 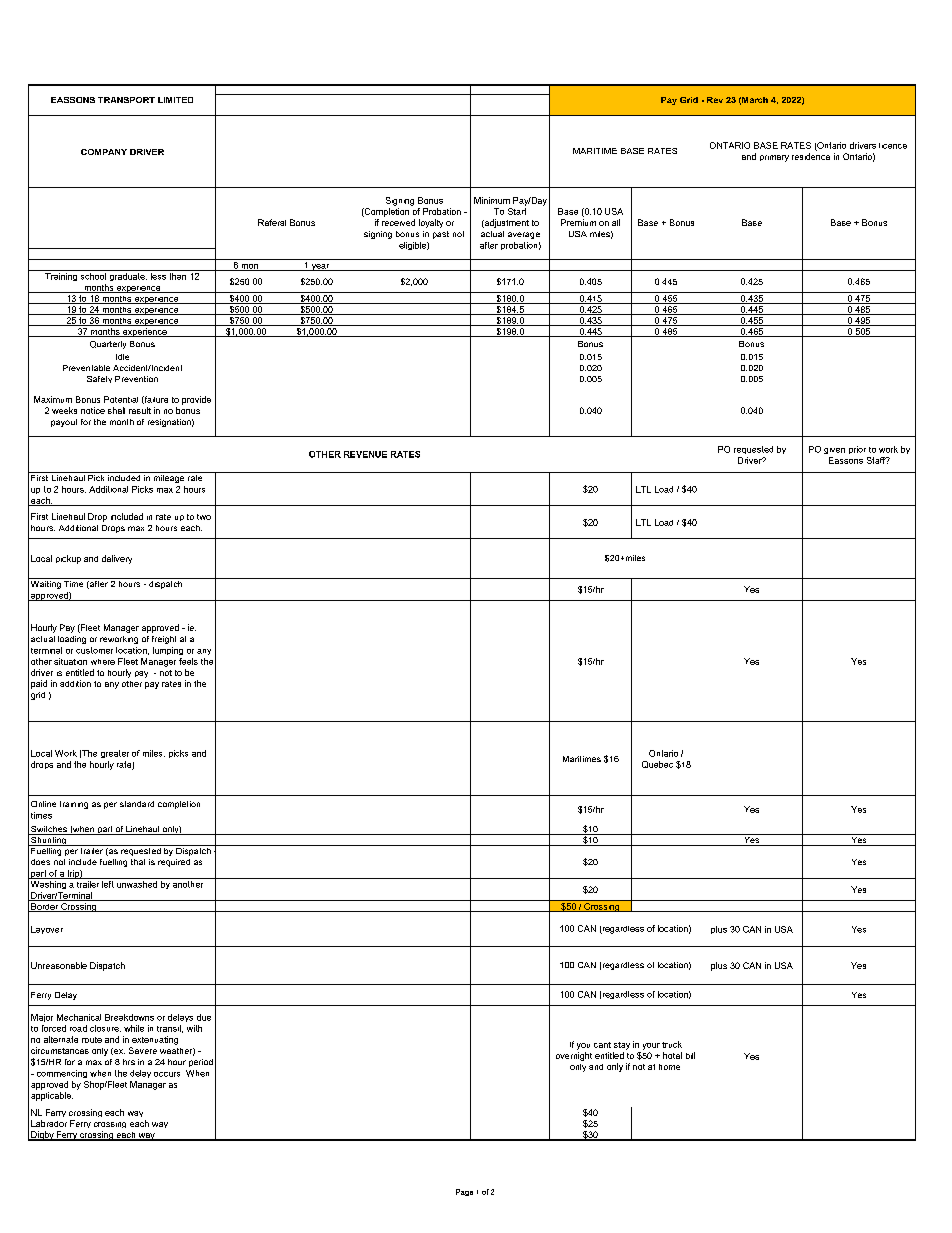 I want to click on Page, so click(x=464, y=1192).
